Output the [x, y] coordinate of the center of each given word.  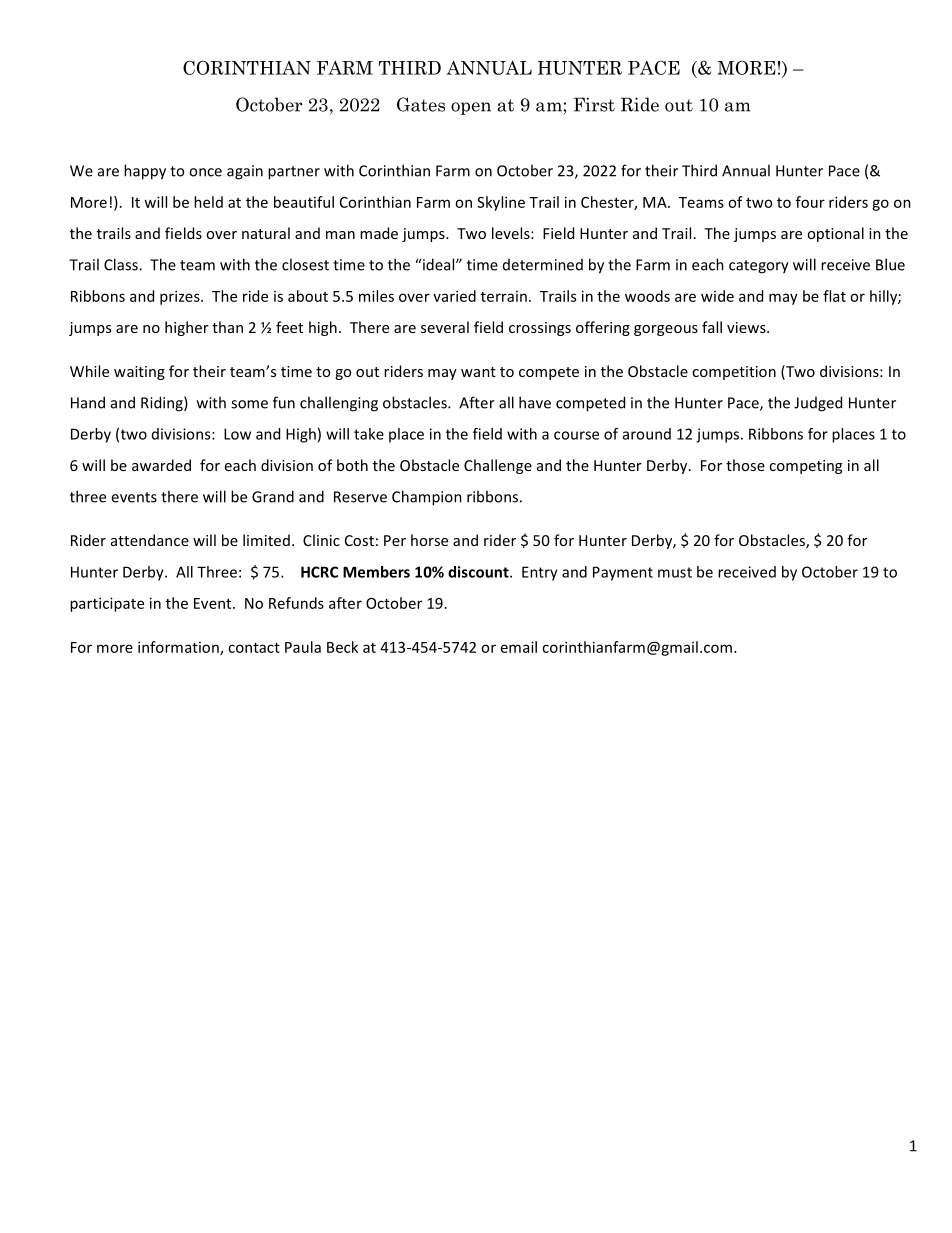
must [675, 572]
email [519, 647]
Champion [427, 498]
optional [835, 234]
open [471, 108]
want [478, 372]
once [205, 172]
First [594, 104]
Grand [273, 496]
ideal [440, 264]
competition [734, 373]
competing [805, 467]
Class [122, 264]
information [179, 648]
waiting [139, 373]
